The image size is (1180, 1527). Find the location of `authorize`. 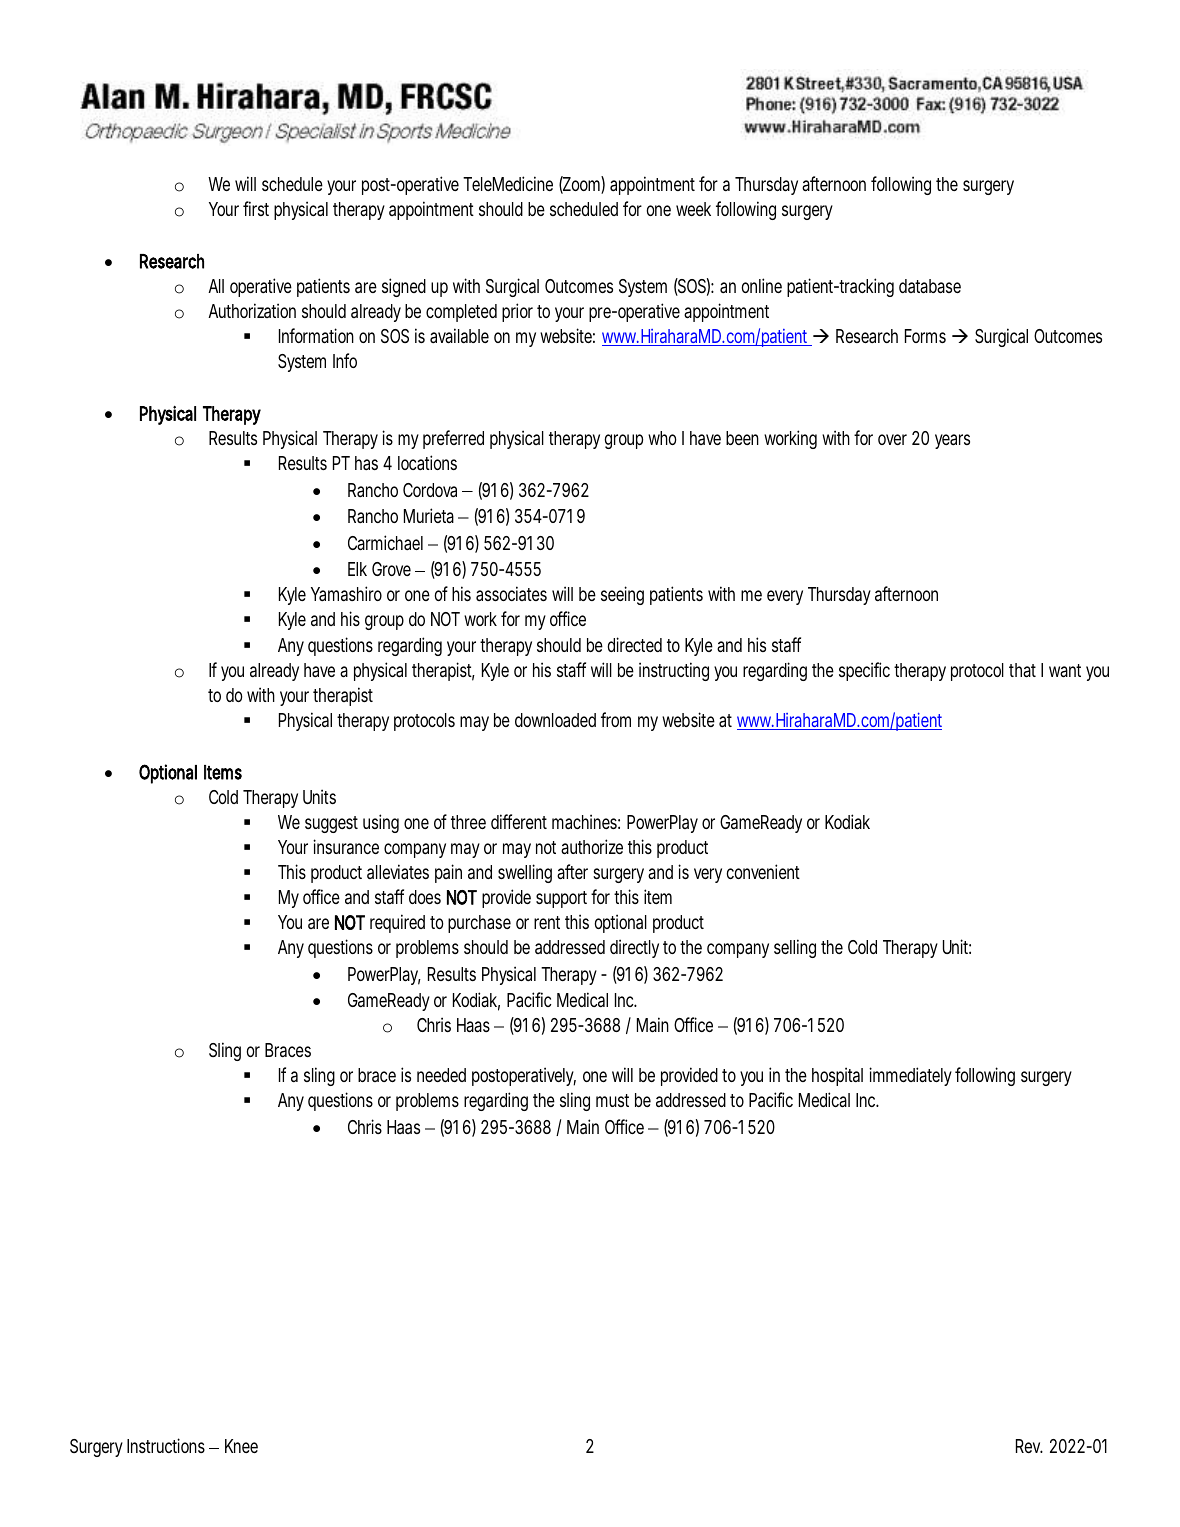

authorize is located at coordinates (592, 846).
